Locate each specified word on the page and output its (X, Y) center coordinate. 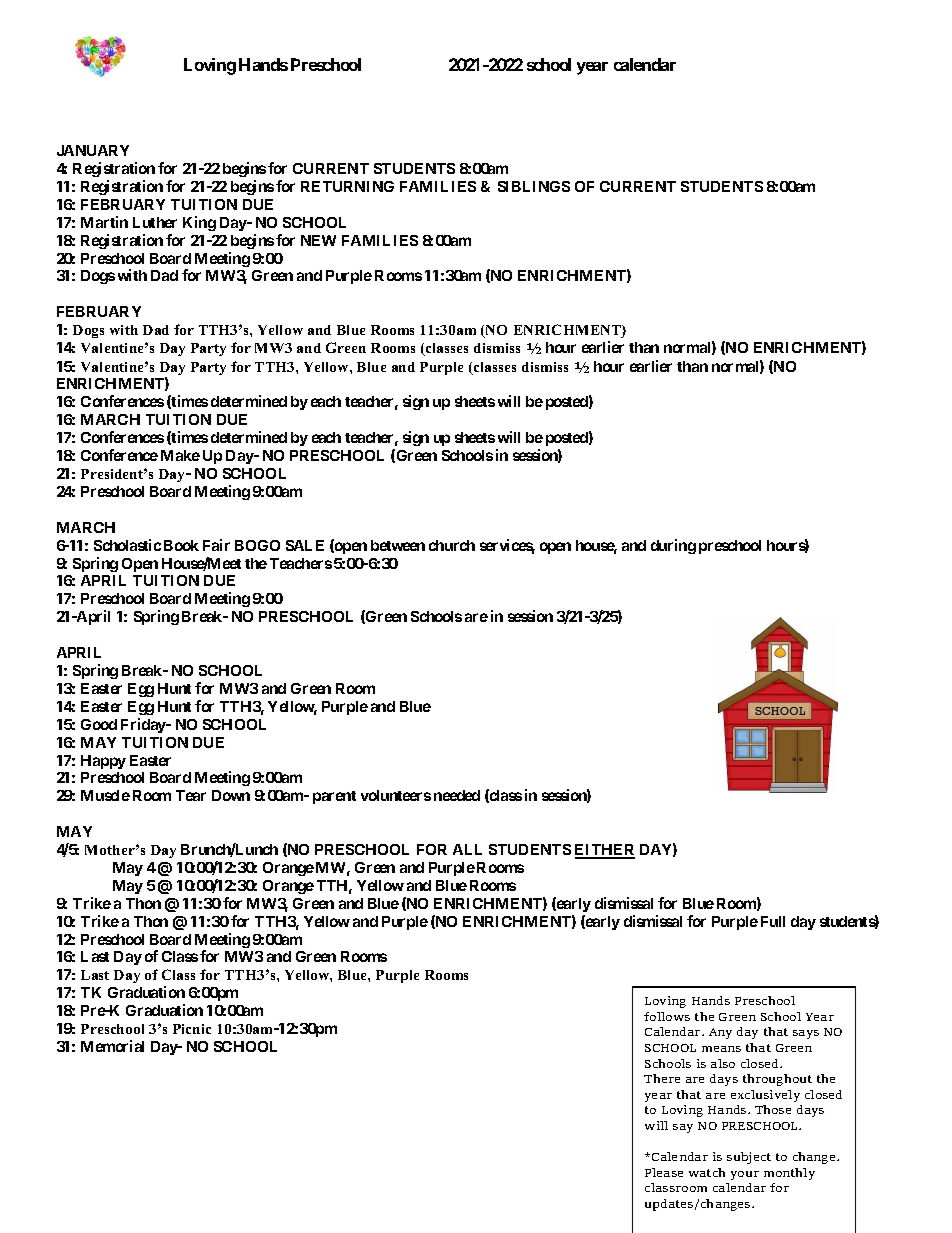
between (398, 545)
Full (773, 921)
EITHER (605, 851)
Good (99, 724)
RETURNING (347, 186)
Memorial (112, 1046)
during (673, 546)
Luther (155, 222)
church (452, 545)
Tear (191, 795)
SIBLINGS (534, 186)
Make (180, 455)
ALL (467, 849)
